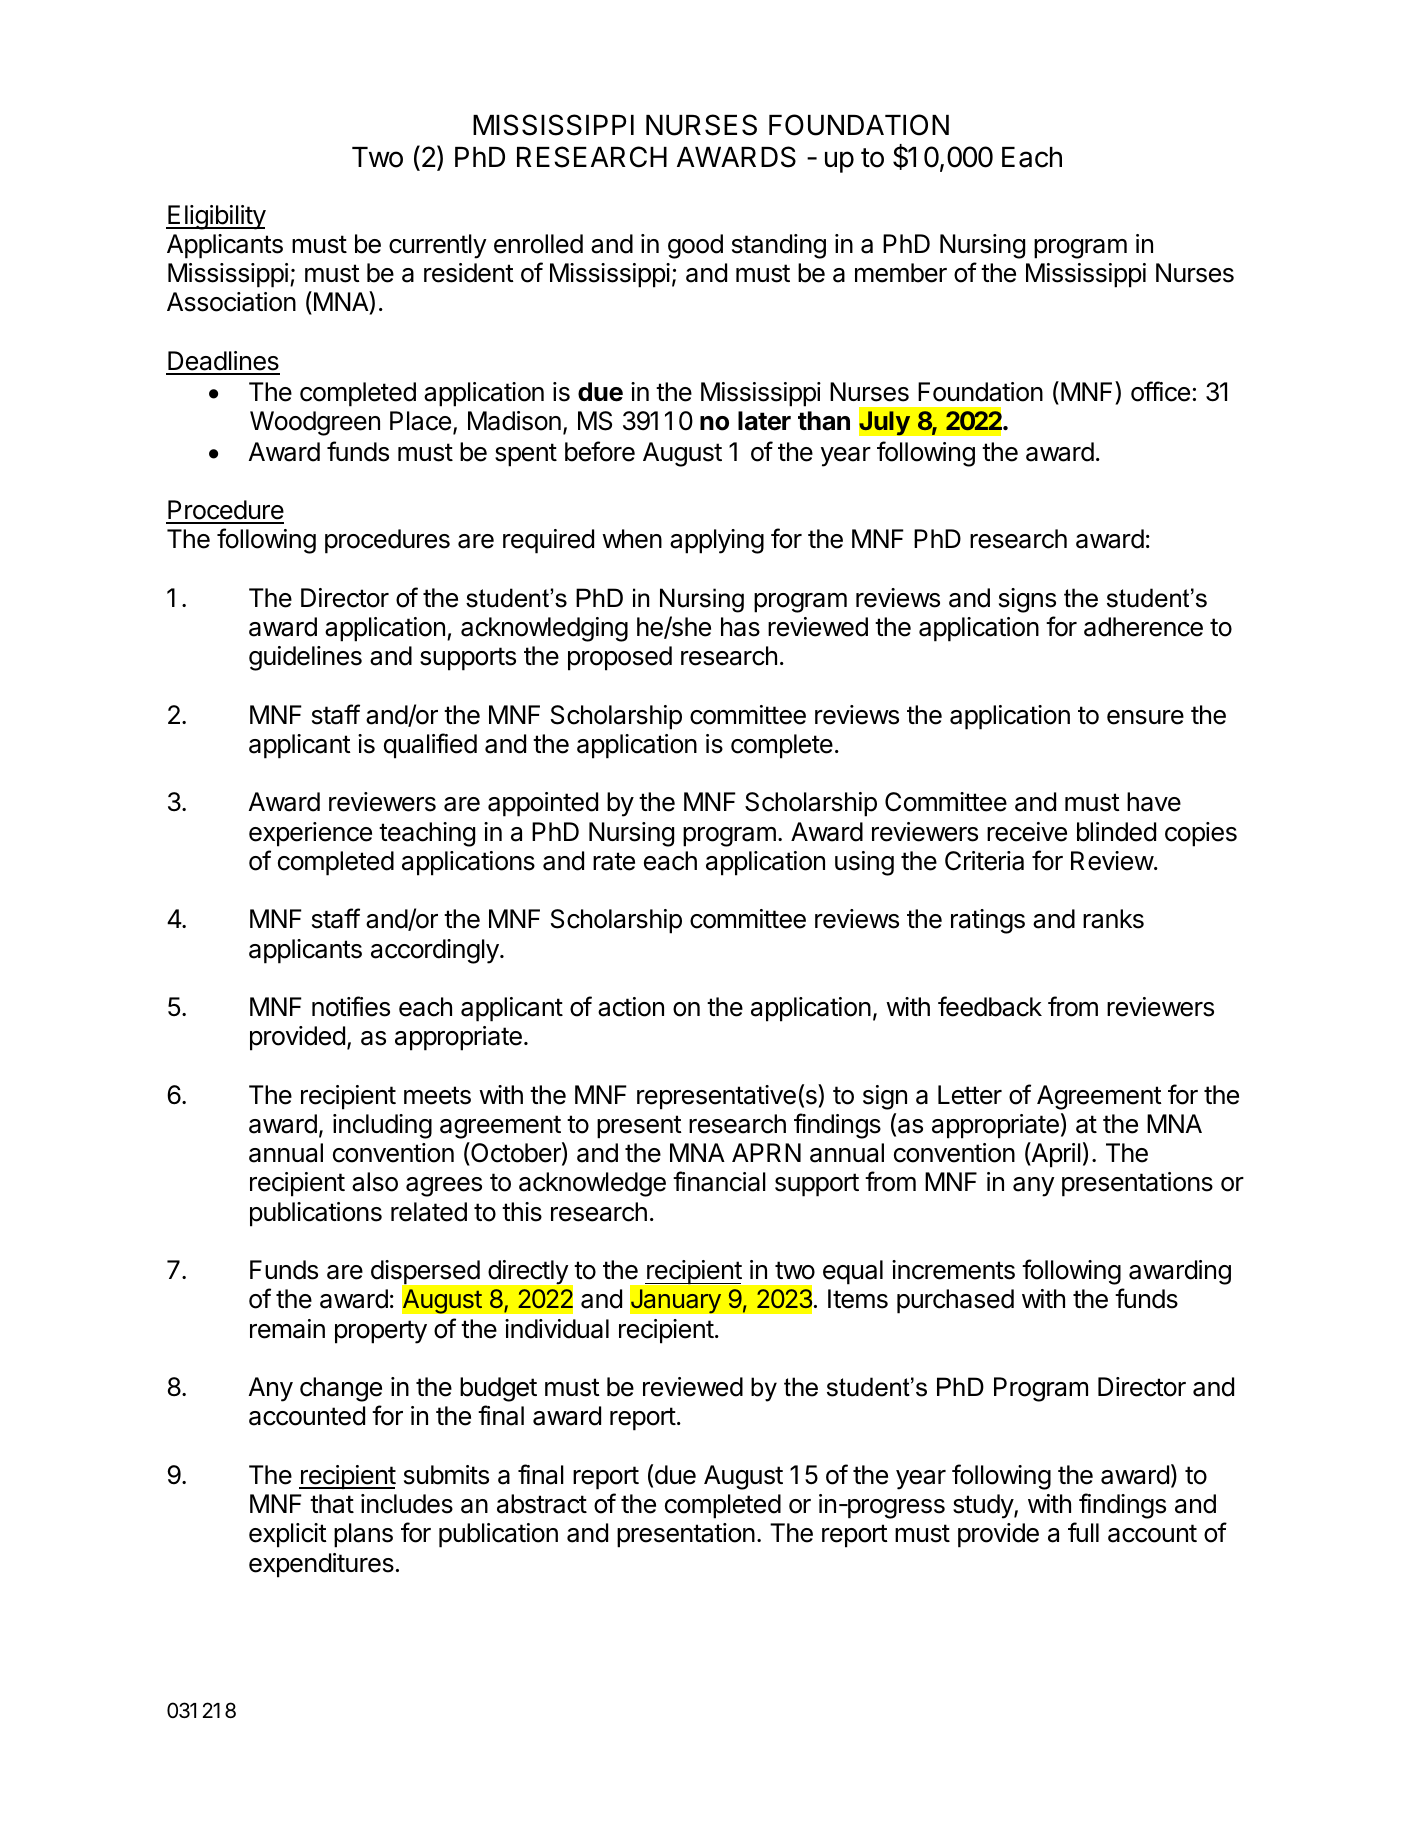  Describe the element at coordinates (430, 746) in the screenshot. I see `qualified` at that location.
